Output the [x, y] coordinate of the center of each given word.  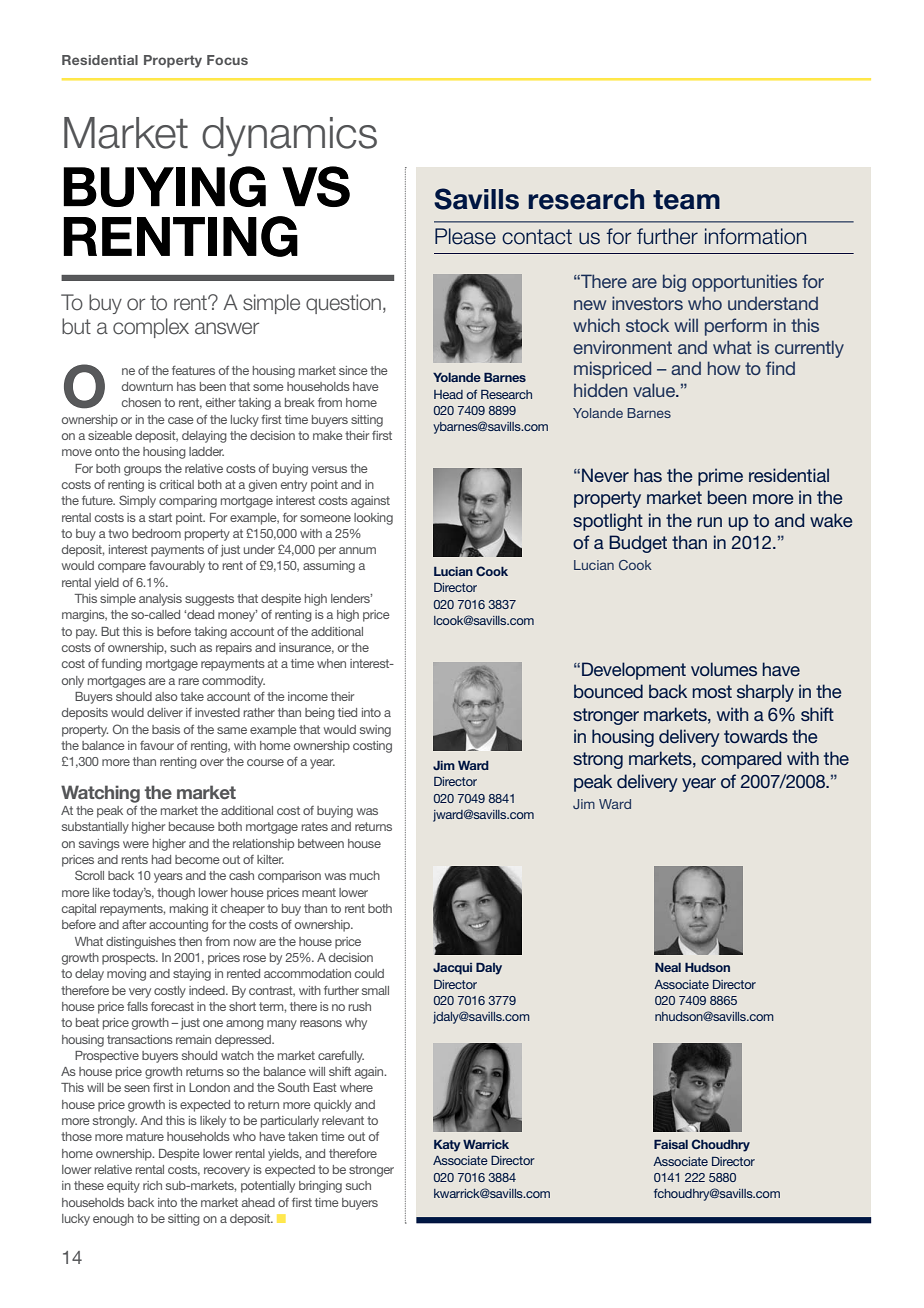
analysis [160, 600]
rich [152, 1185]
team [686, 200]
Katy [447, 1146]
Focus [227, 60]
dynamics [289, 137]
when [331, 663]
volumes [724, 669]
